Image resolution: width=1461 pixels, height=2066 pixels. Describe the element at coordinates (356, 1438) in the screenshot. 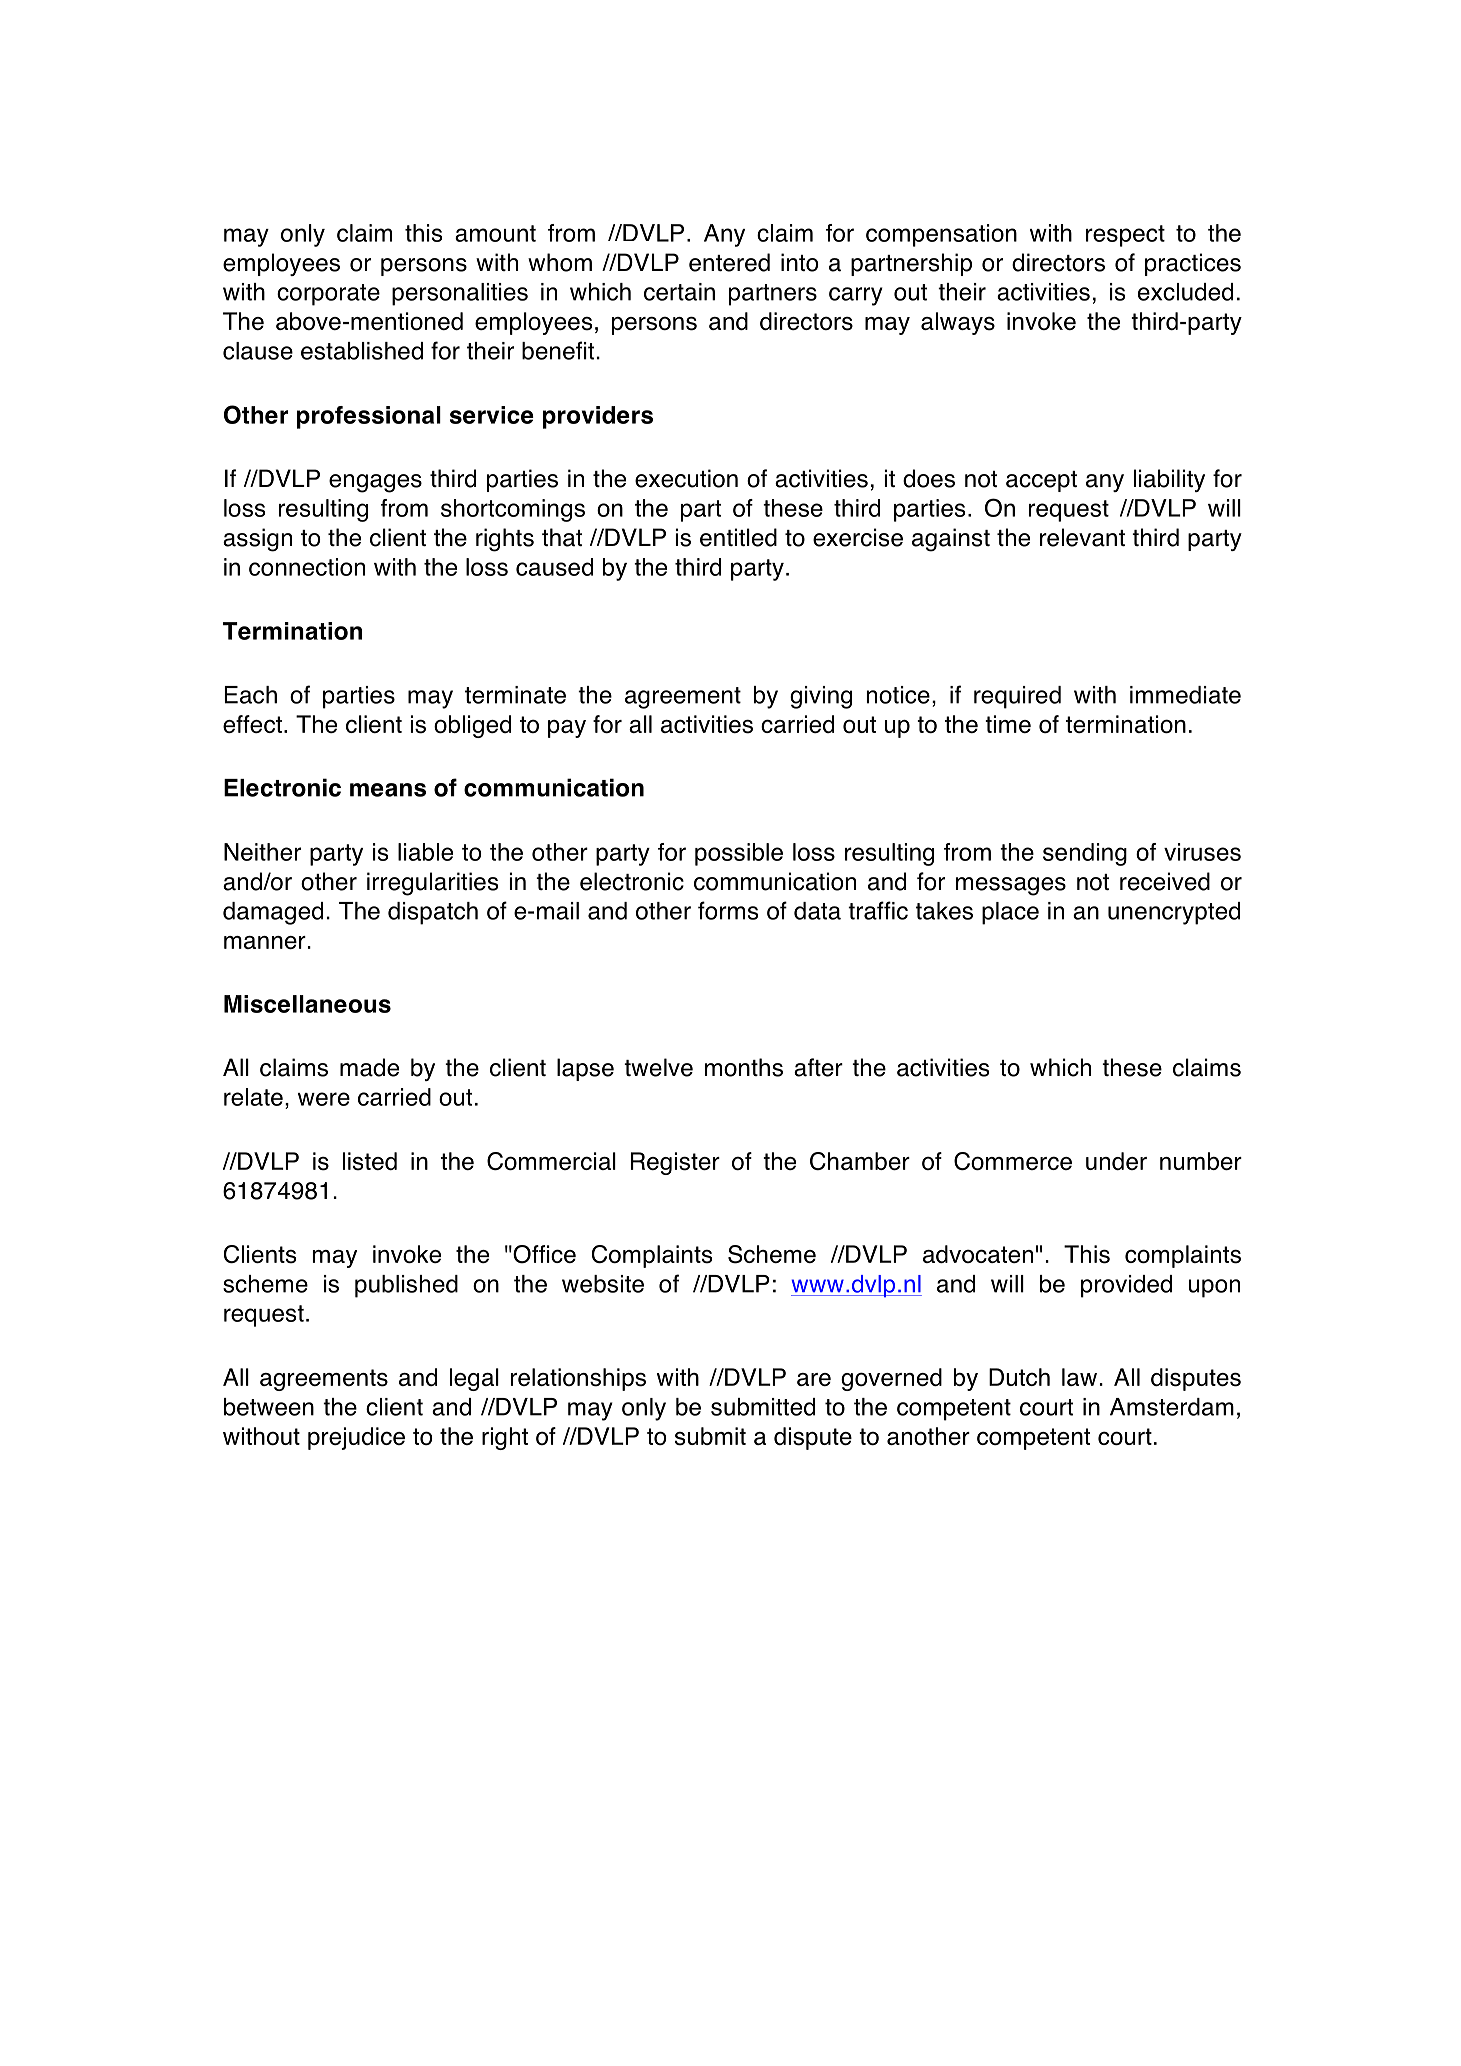

I see `prejudice` at that location.
